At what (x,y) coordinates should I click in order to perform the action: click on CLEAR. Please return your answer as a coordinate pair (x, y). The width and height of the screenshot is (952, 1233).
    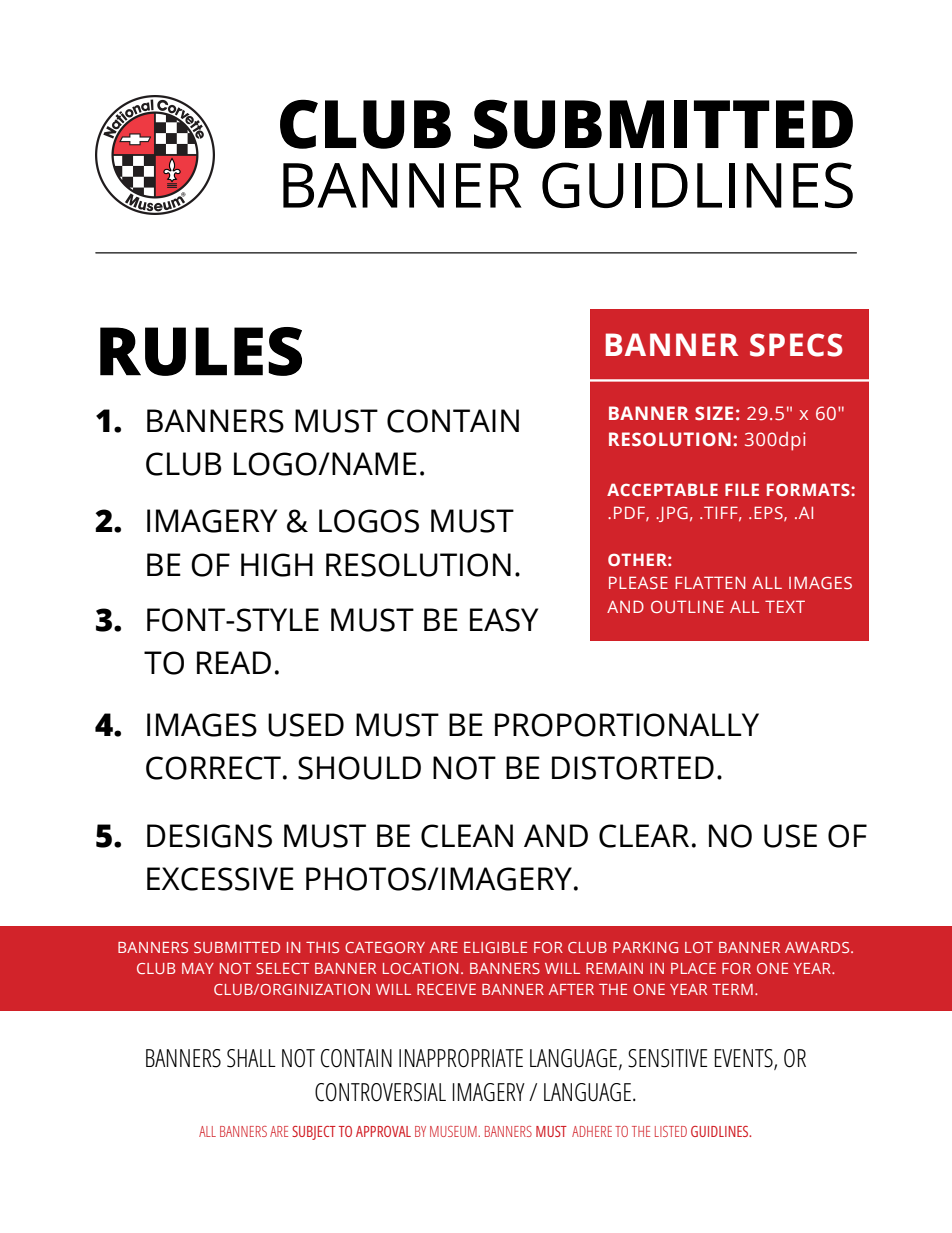
    Looking at the image, I should click on (644, 836).
